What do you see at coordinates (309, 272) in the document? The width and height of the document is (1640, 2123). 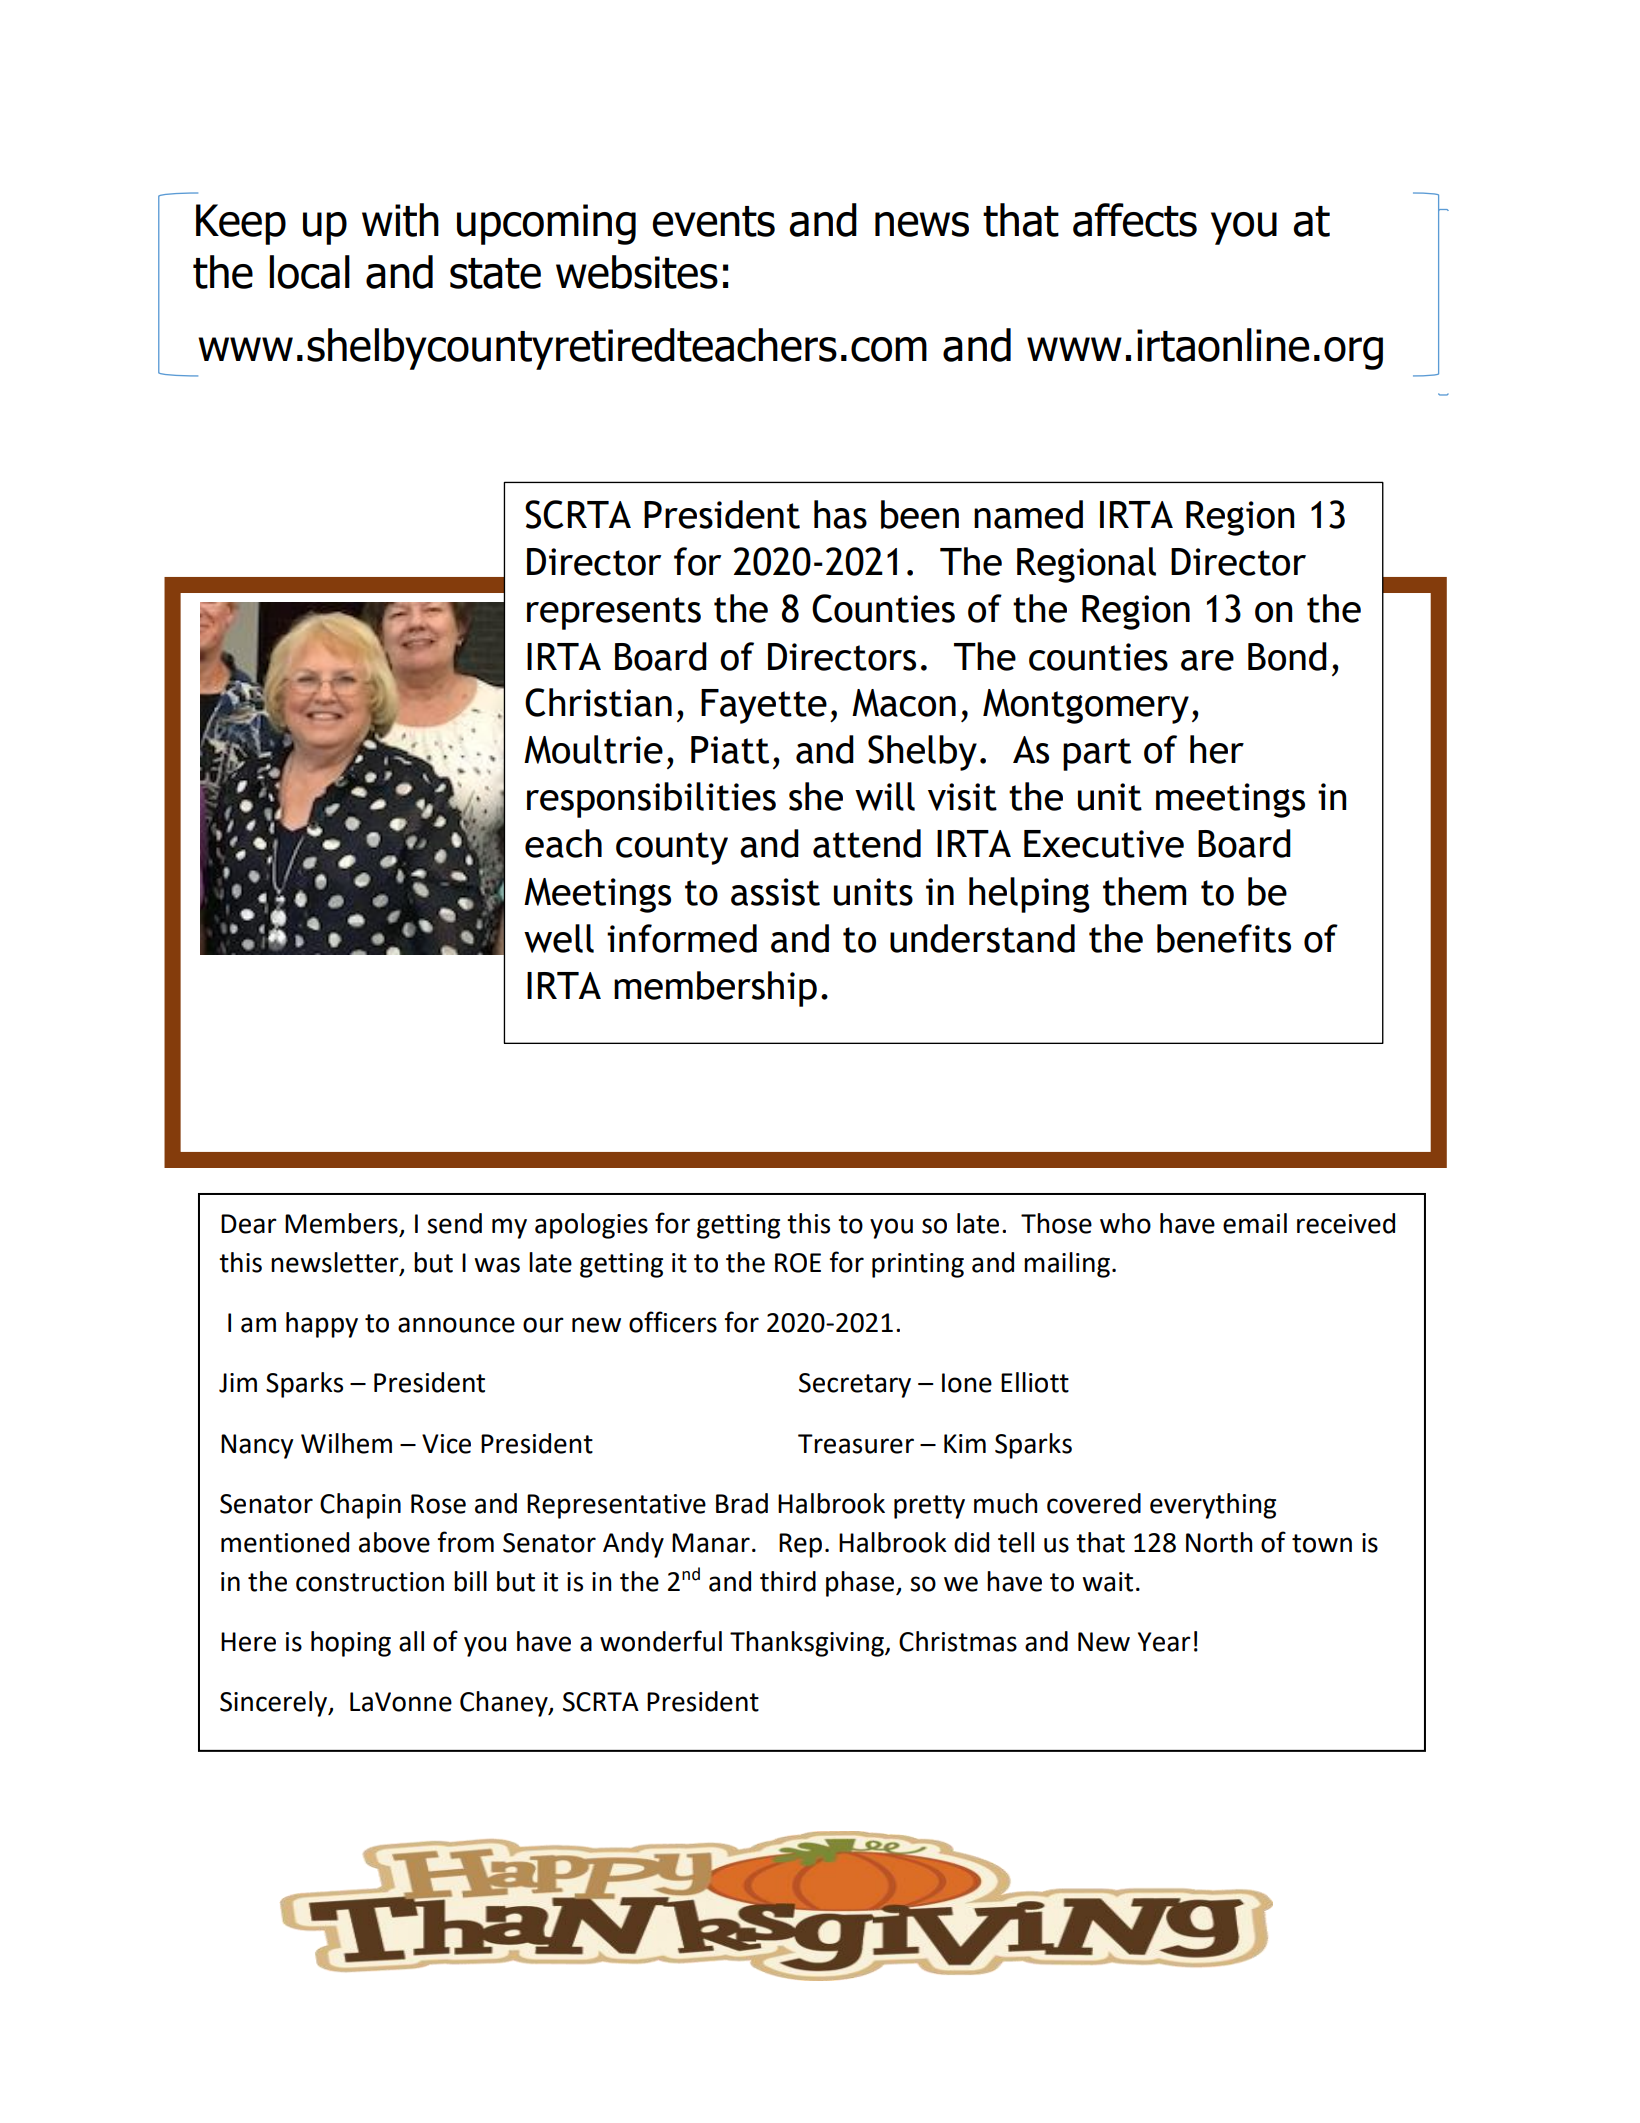 I see `local` at bounding box center [309, 272].
